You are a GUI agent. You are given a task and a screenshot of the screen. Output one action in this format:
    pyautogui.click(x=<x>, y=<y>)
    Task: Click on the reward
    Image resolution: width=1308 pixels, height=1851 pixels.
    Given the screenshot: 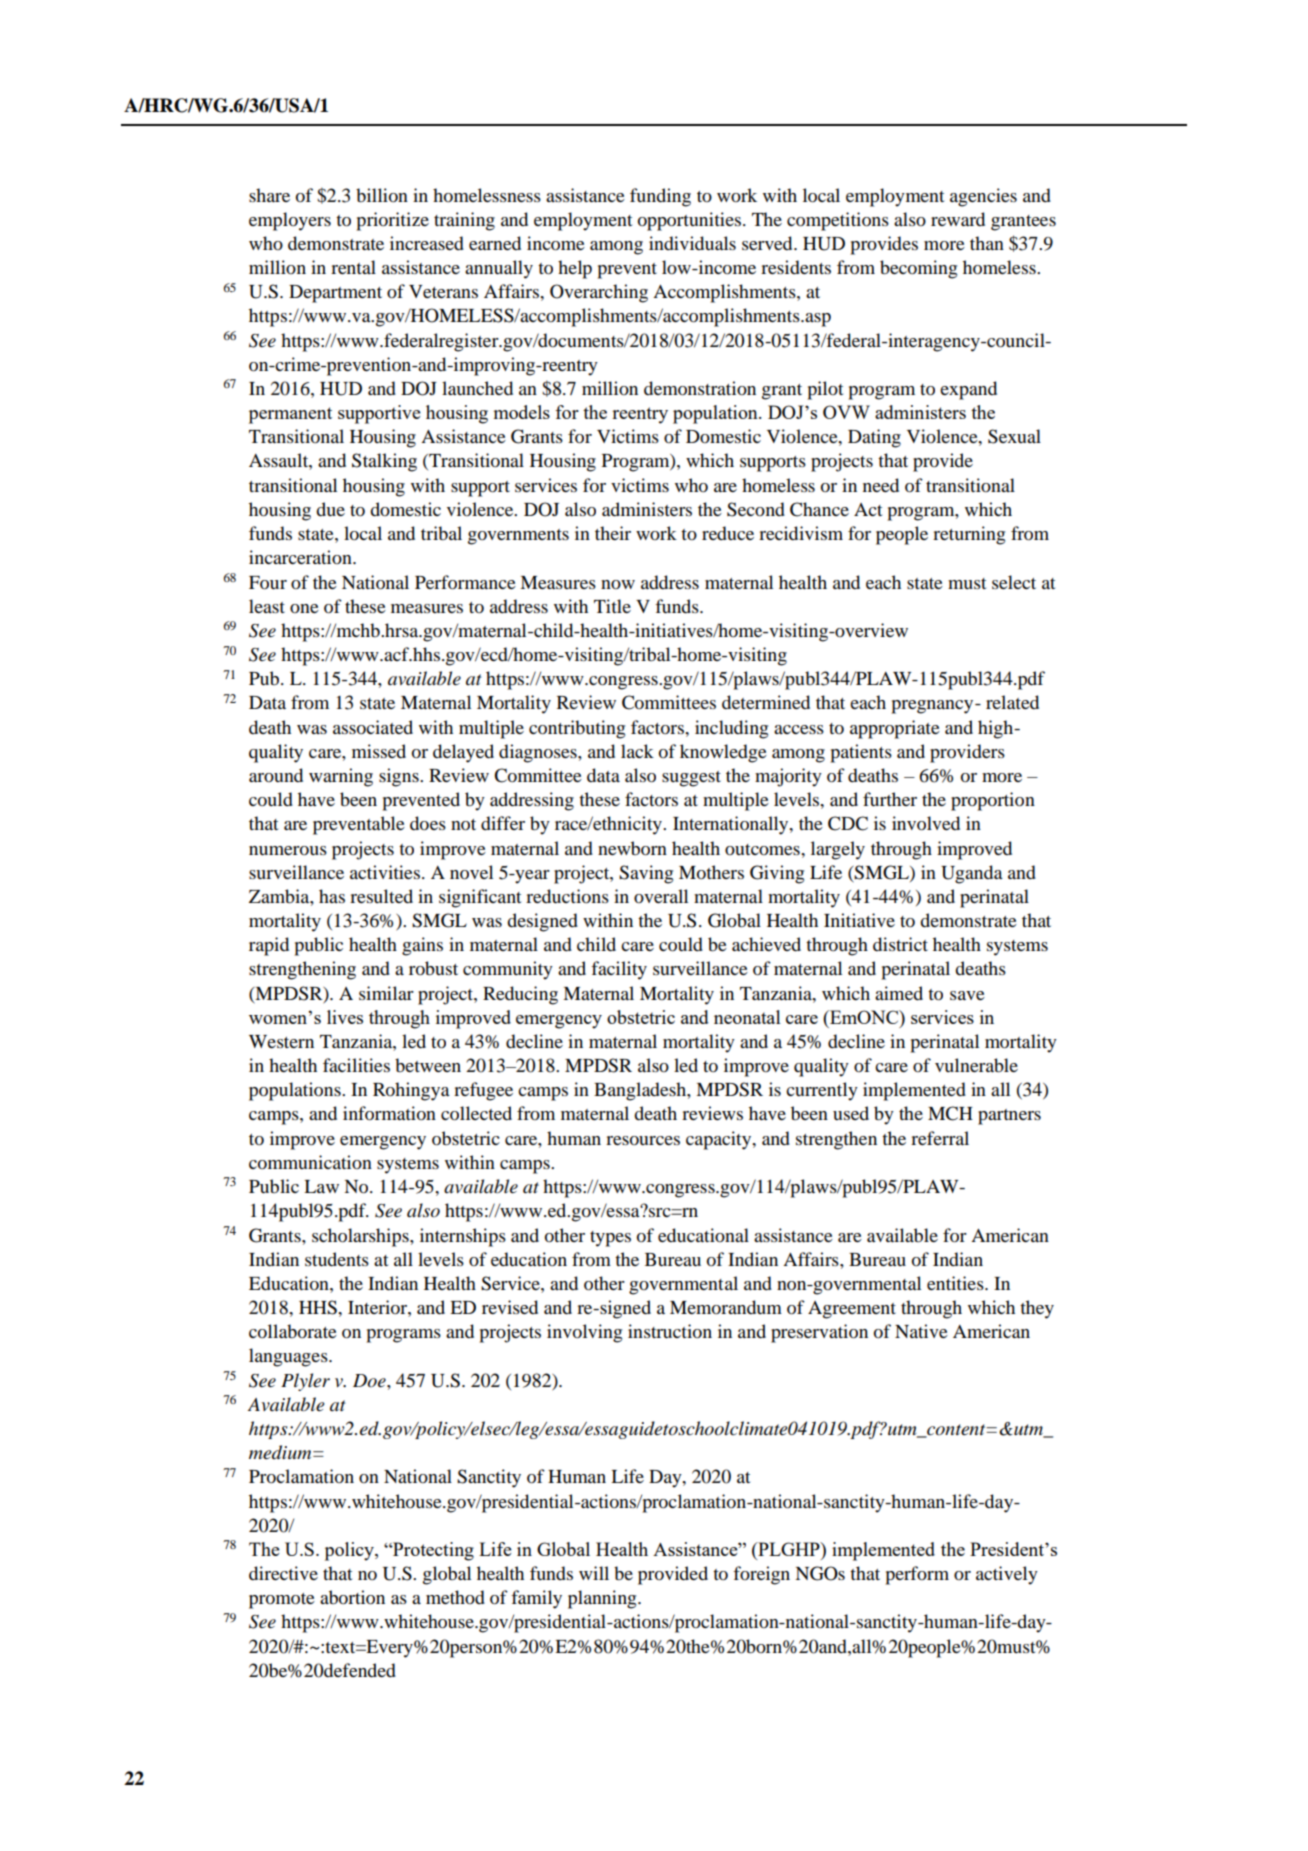 What is the action you would take?
    pyautogui.click(x=958, y=219)
